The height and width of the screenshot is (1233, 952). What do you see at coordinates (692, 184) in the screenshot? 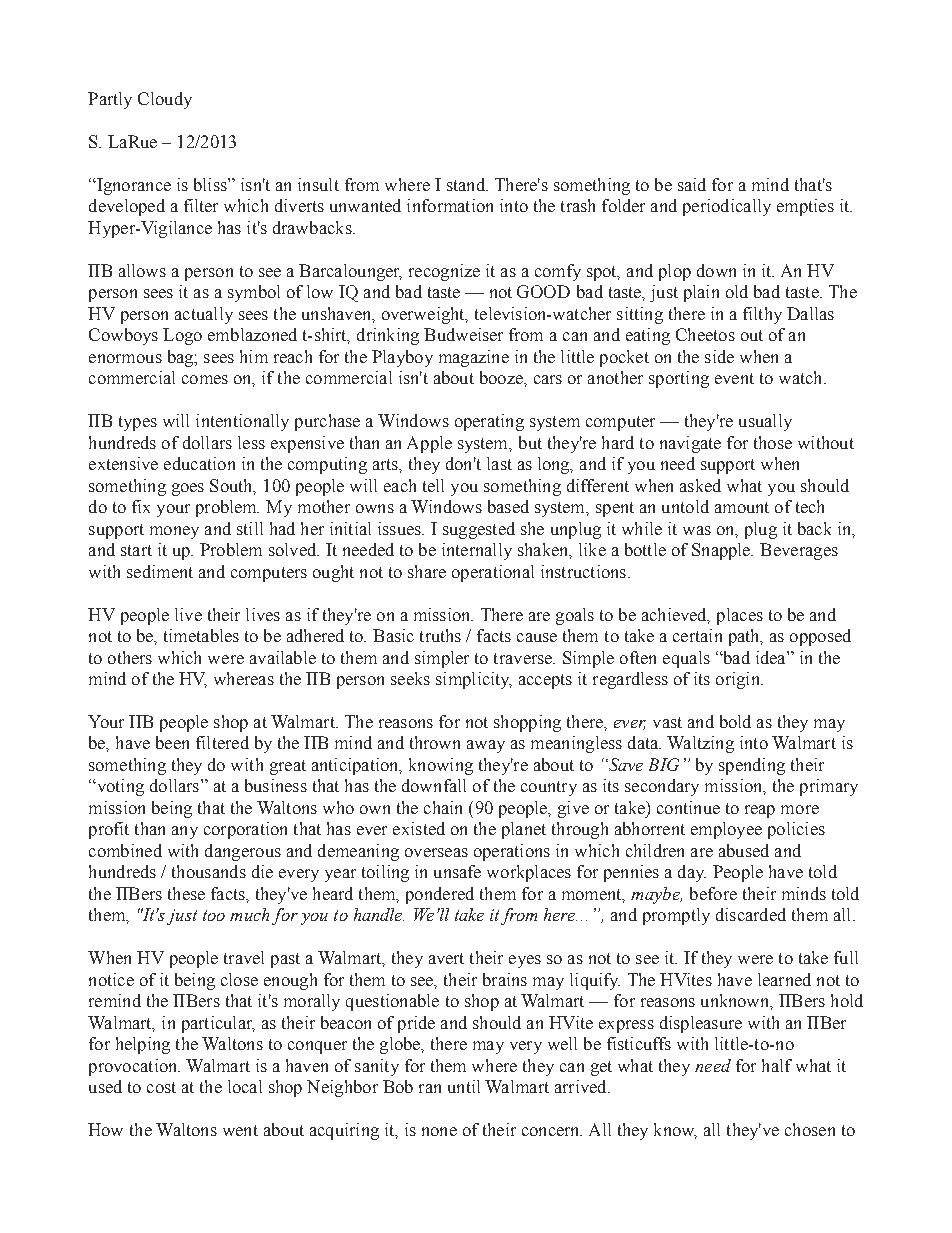
I see `said` at bounding box center [692, 184].
